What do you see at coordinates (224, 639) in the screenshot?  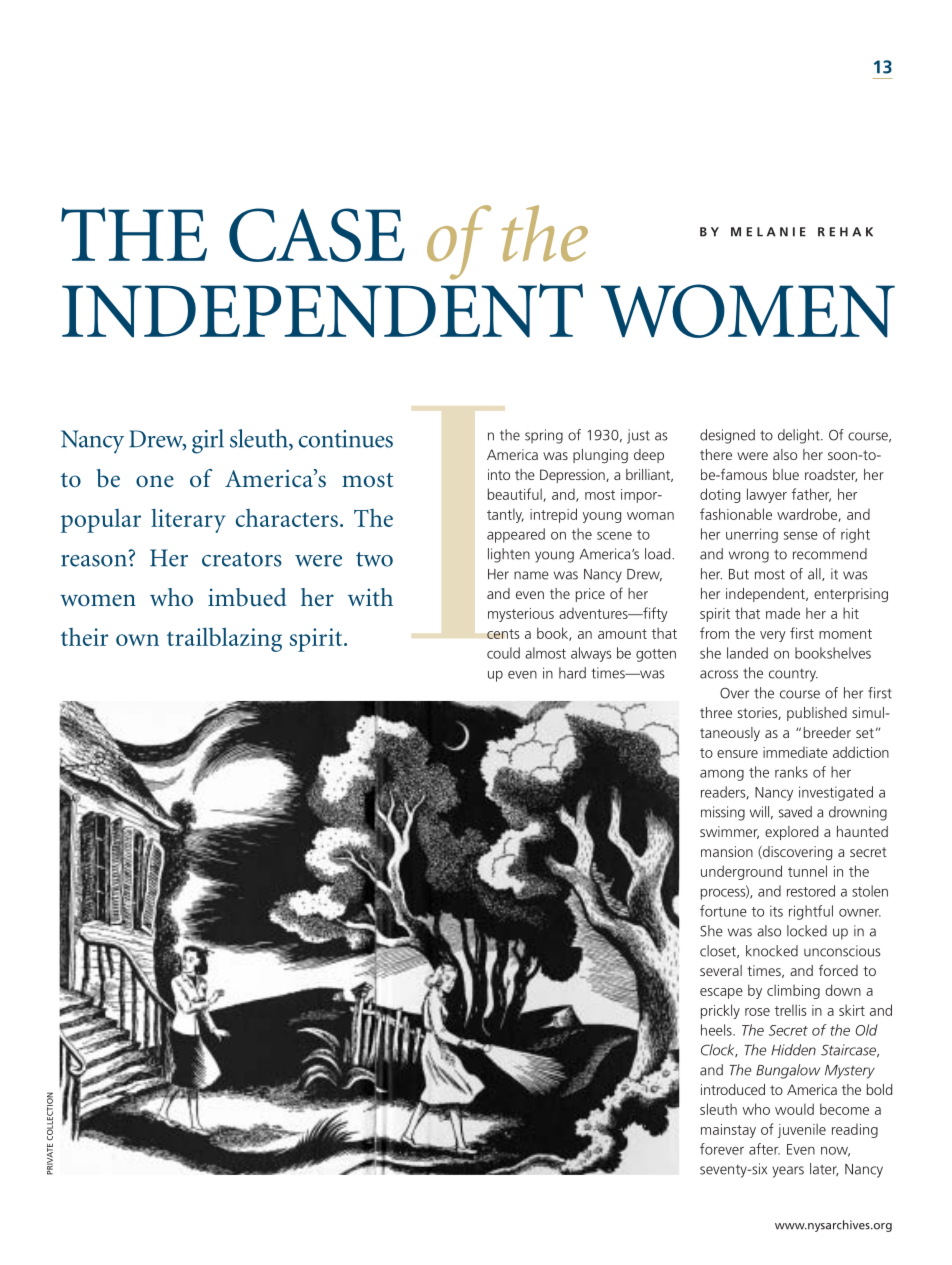 I see `trailblazing` at bounding box center [224, 639].
